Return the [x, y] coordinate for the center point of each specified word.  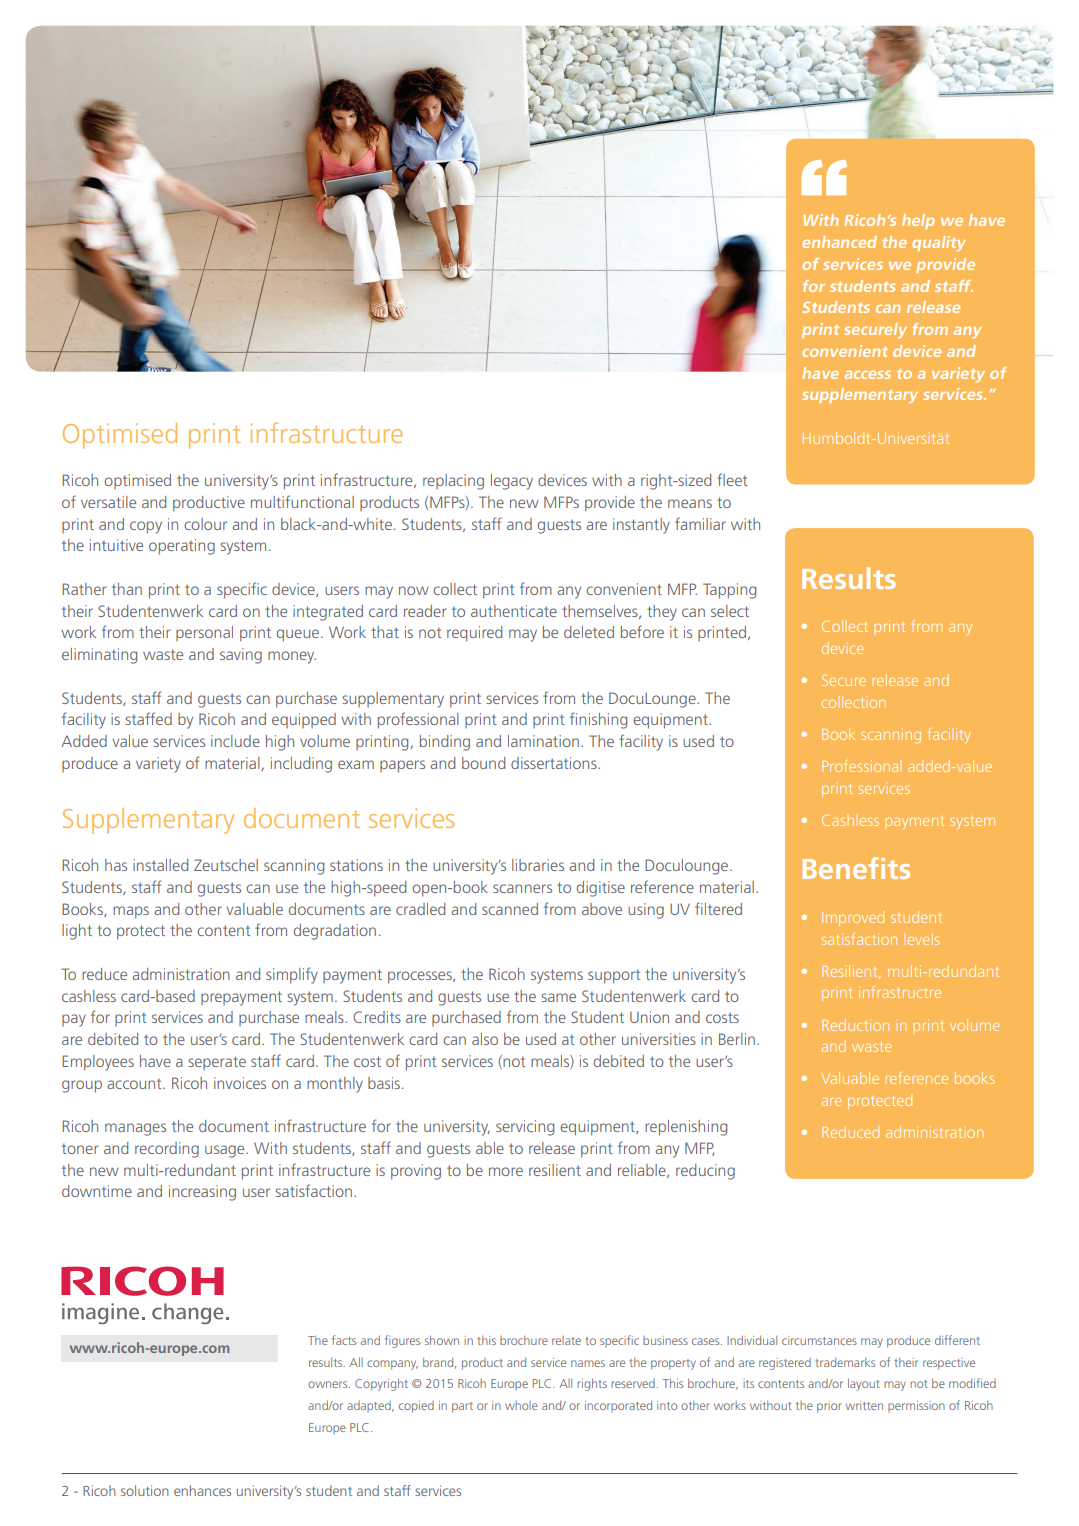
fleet [732, 479]
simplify [292, 975]
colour [205, 524]
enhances [202, 1490]
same [558, 997]
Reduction [855, 1025]
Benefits [856, 868]
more [506, 1171]
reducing [705, 1172]
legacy [512, 482]
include [235, 741]
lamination [543, 741]
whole [521, 1405]
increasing [202, 1193]
